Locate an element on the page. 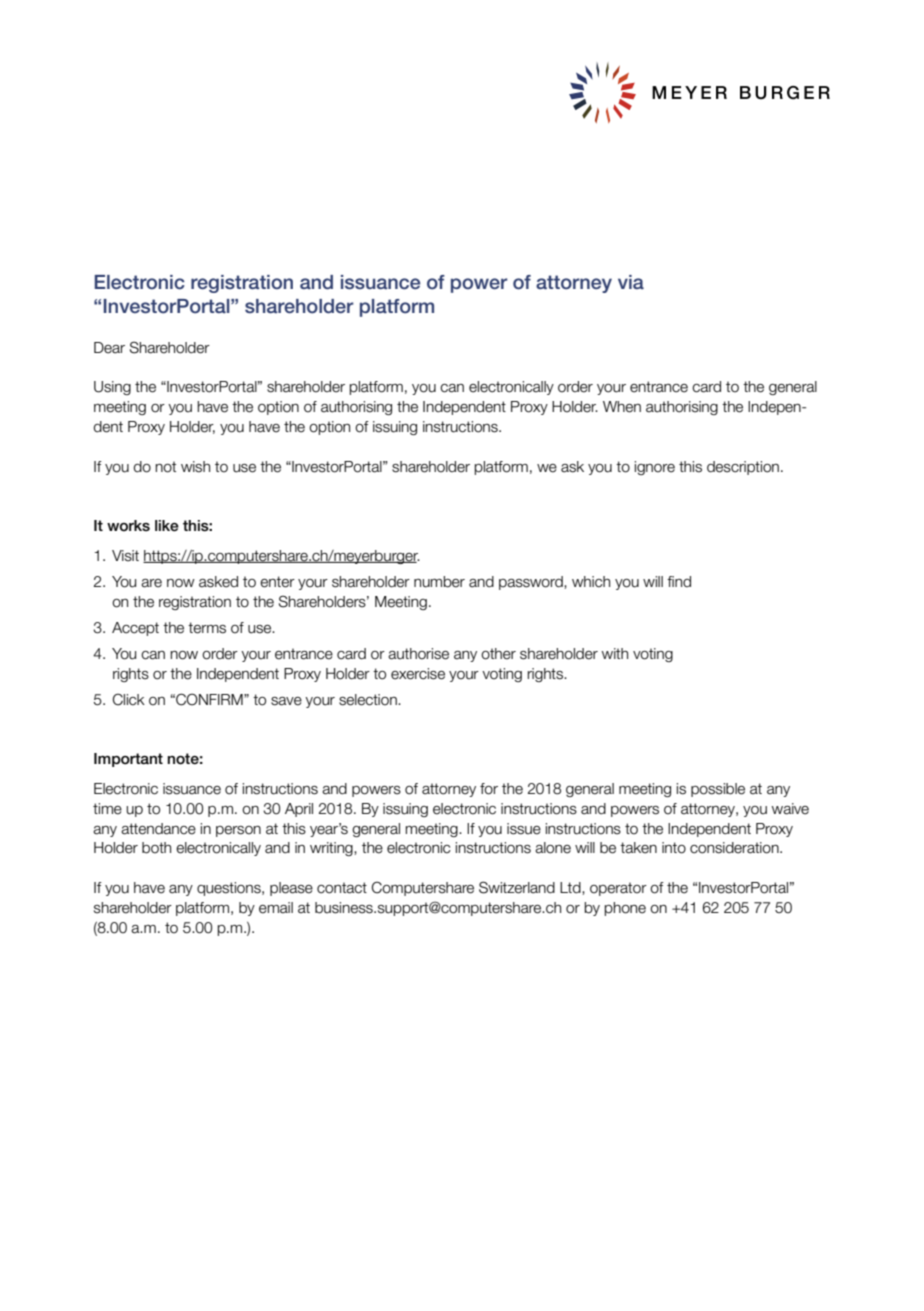 The height and width of the page is (1311, 924). via is located at coordinates (631, 282).
